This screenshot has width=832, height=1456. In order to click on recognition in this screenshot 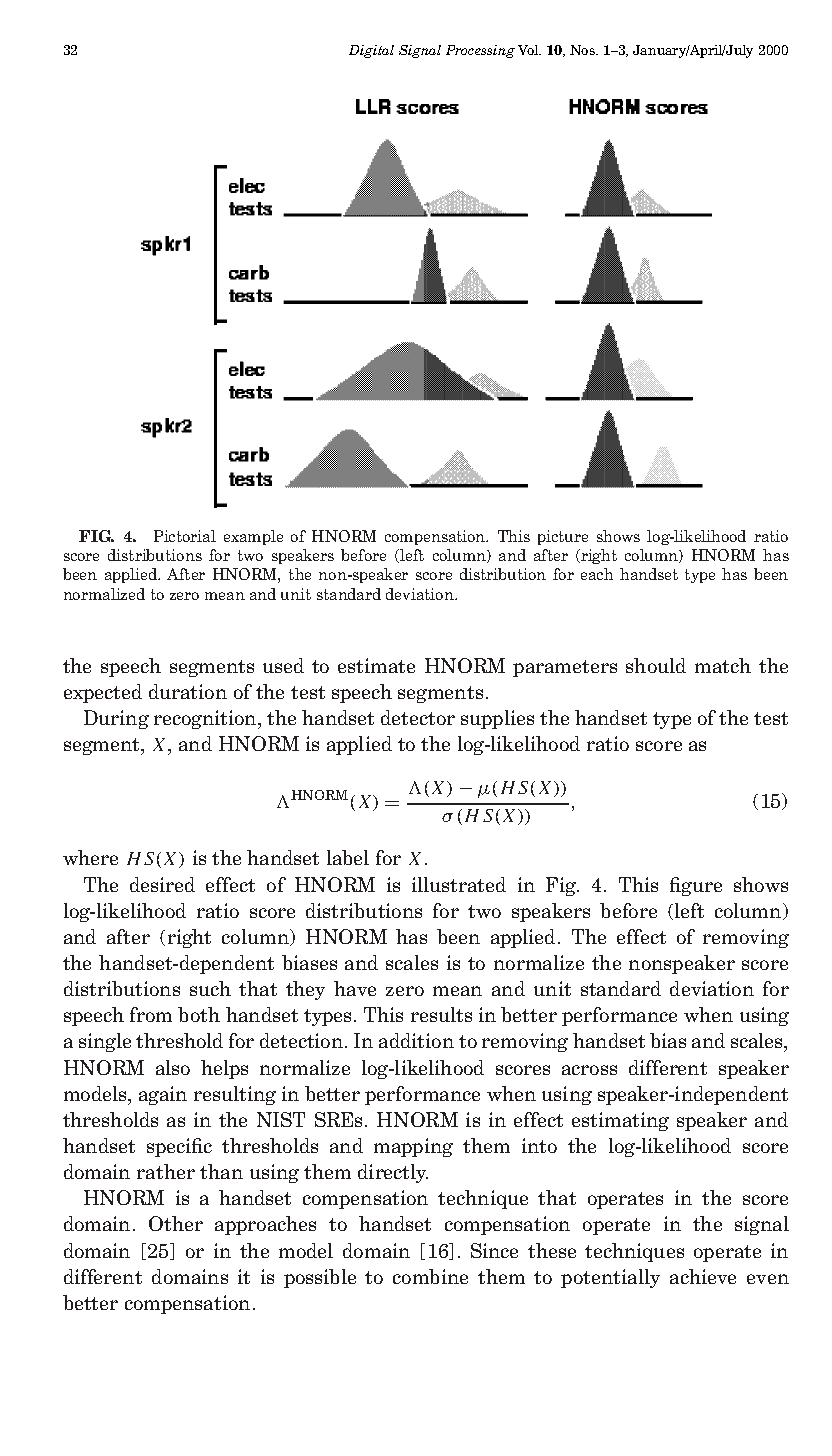, I will do `click(206, 719)`.
